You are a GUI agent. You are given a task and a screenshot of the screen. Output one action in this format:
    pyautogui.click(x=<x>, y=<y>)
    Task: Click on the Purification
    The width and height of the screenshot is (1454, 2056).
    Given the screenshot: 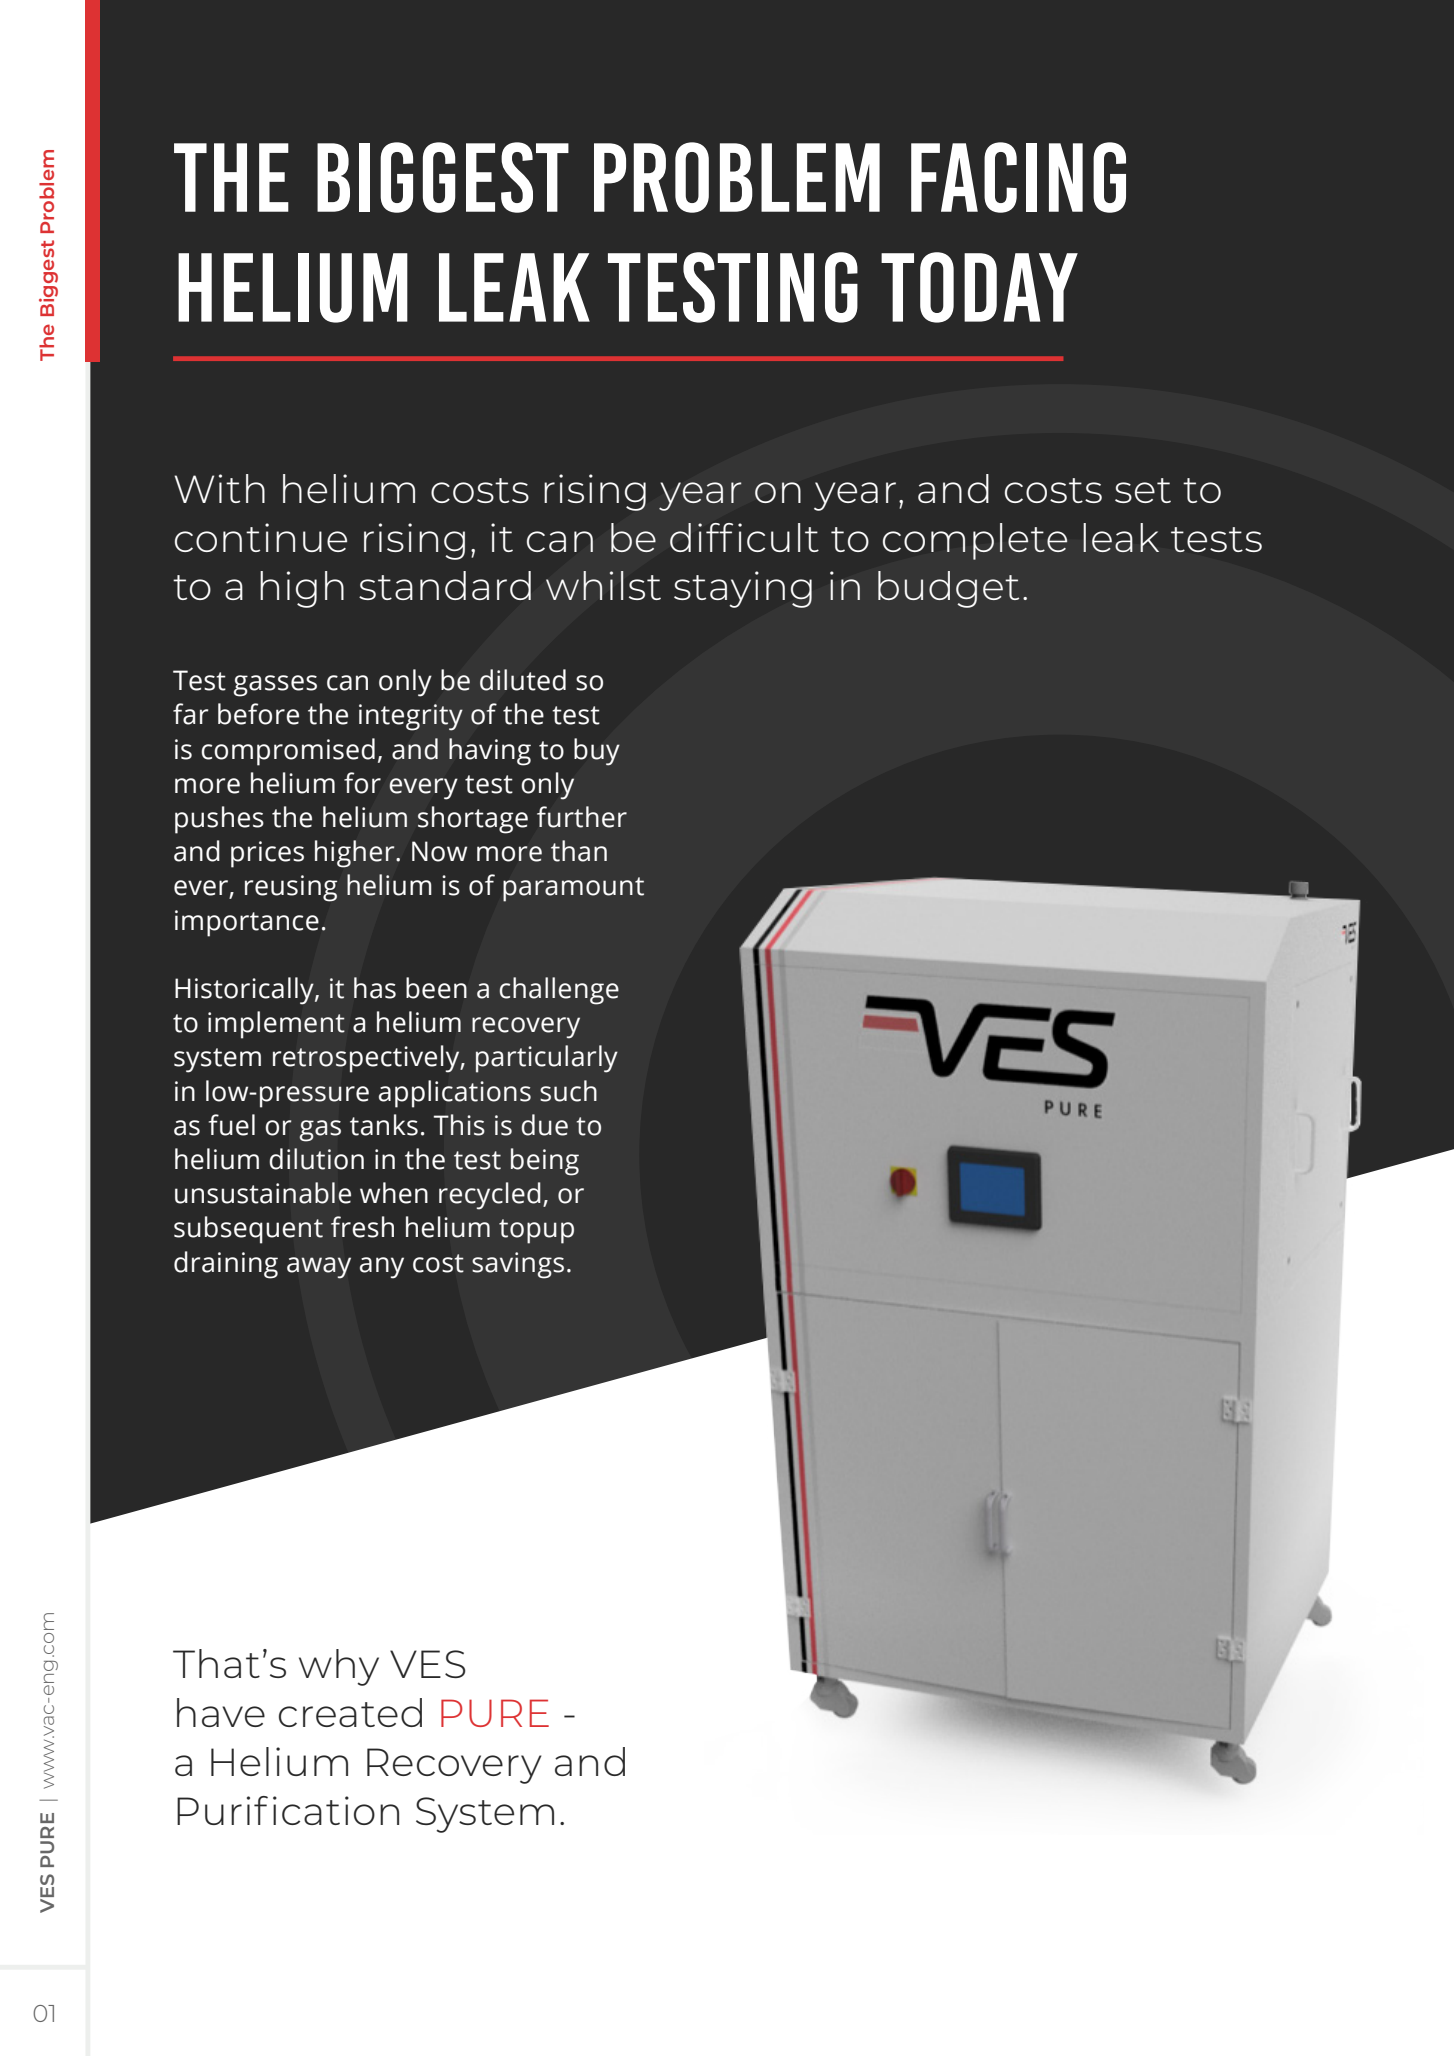 What is the action you would take?
    pyautogui.click(x=288, y=1810)
